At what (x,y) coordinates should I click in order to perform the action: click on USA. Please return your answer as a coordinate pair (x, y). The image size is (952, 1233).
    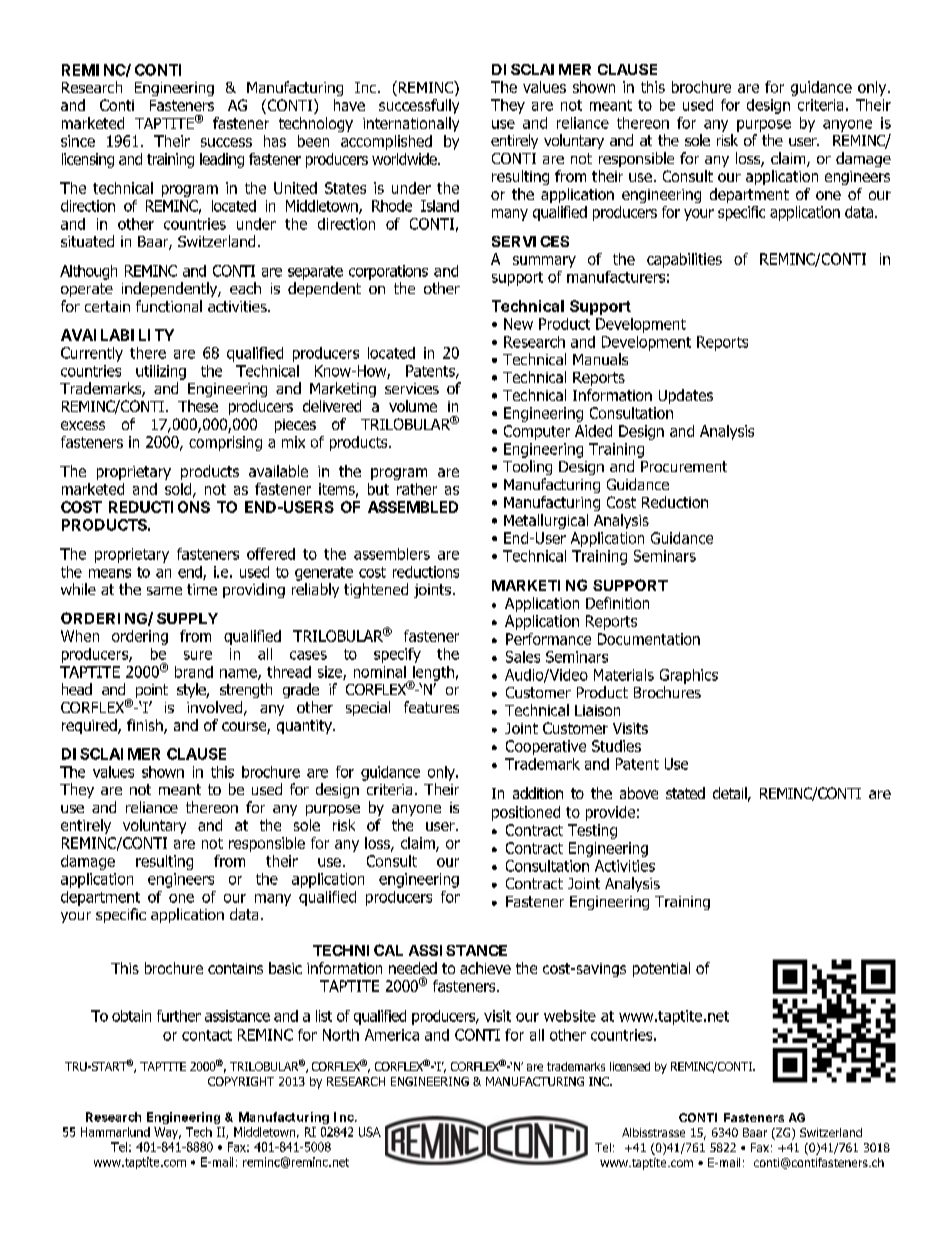
    Looking at the image, I should click on (370, 1132).
